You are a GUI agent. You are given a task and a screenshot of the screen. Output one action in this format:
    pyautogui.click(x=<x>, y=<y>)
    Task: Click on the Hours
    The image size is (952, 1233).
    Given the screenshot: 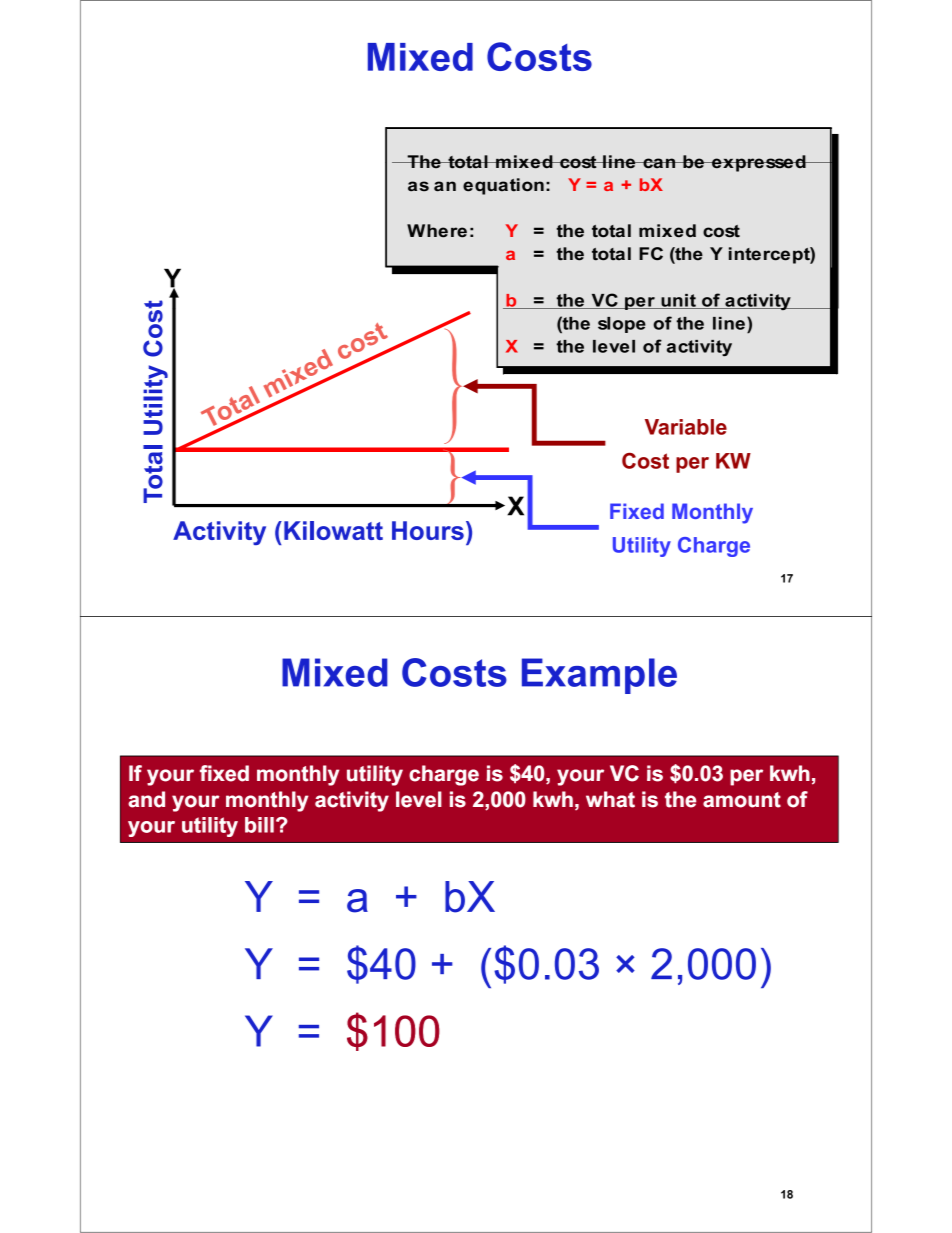 What is the action you would take?
    pyautogui.click(x=428, y=530)
